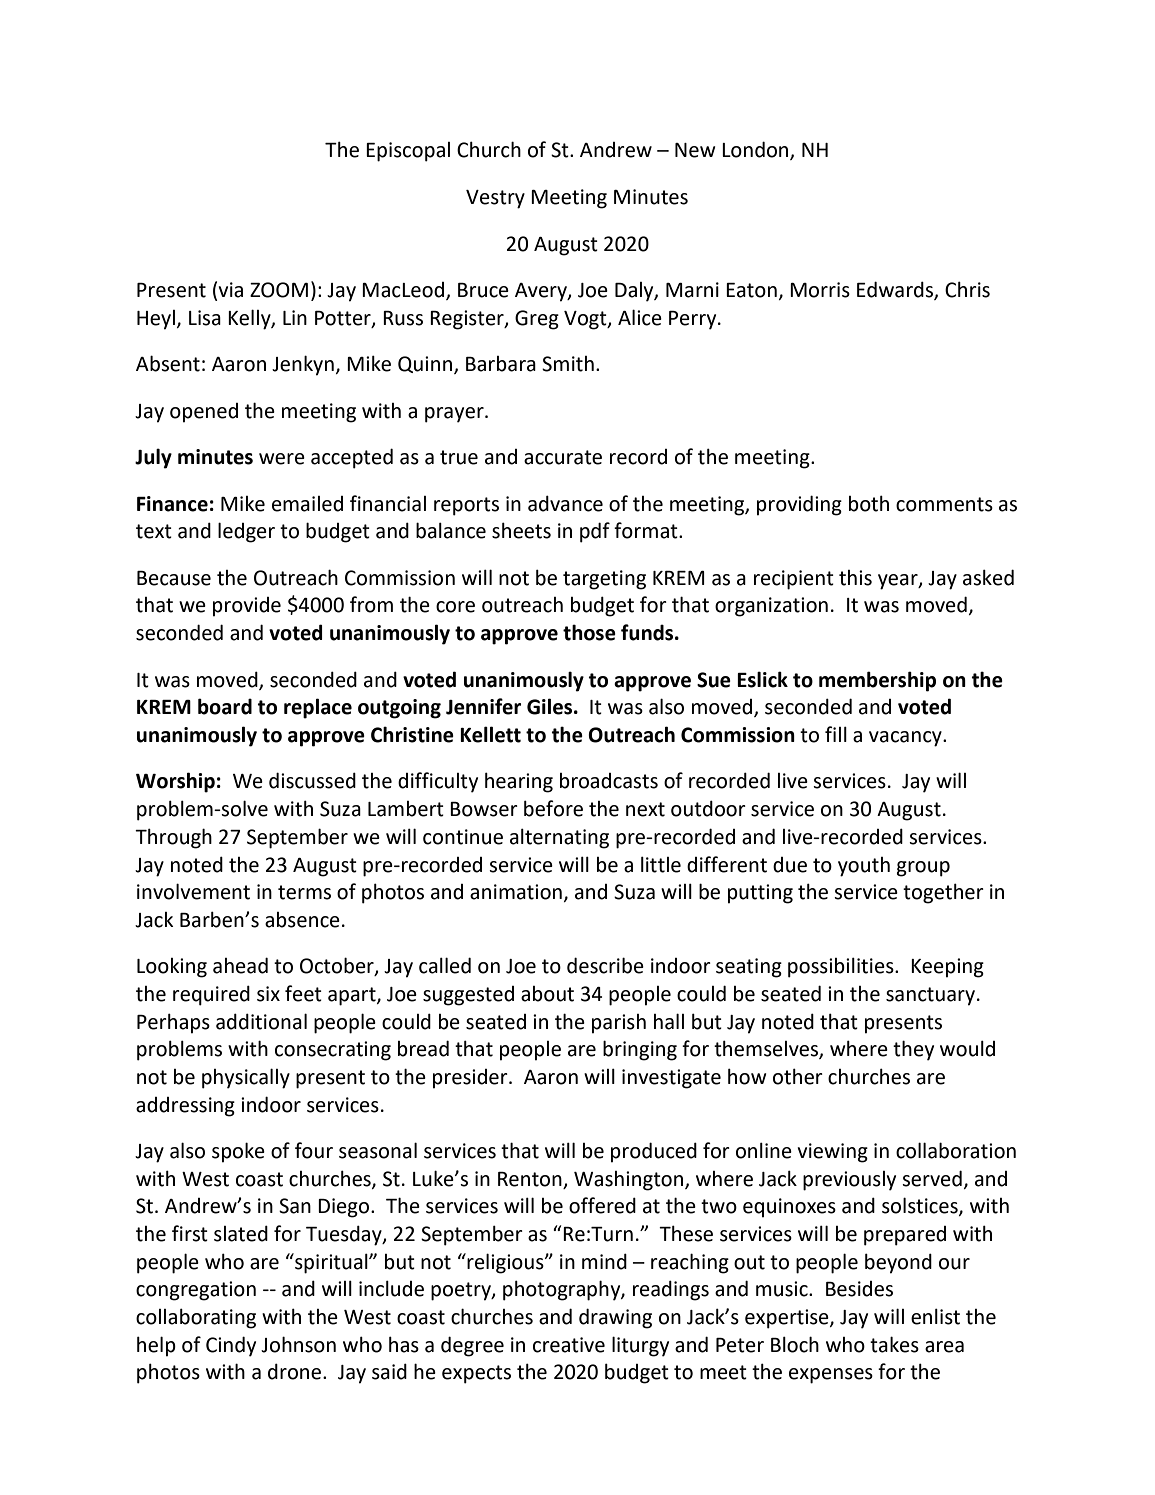 The width and height of the page is (1155, 1495). I want to click on Vestry, so click(495, 199).
